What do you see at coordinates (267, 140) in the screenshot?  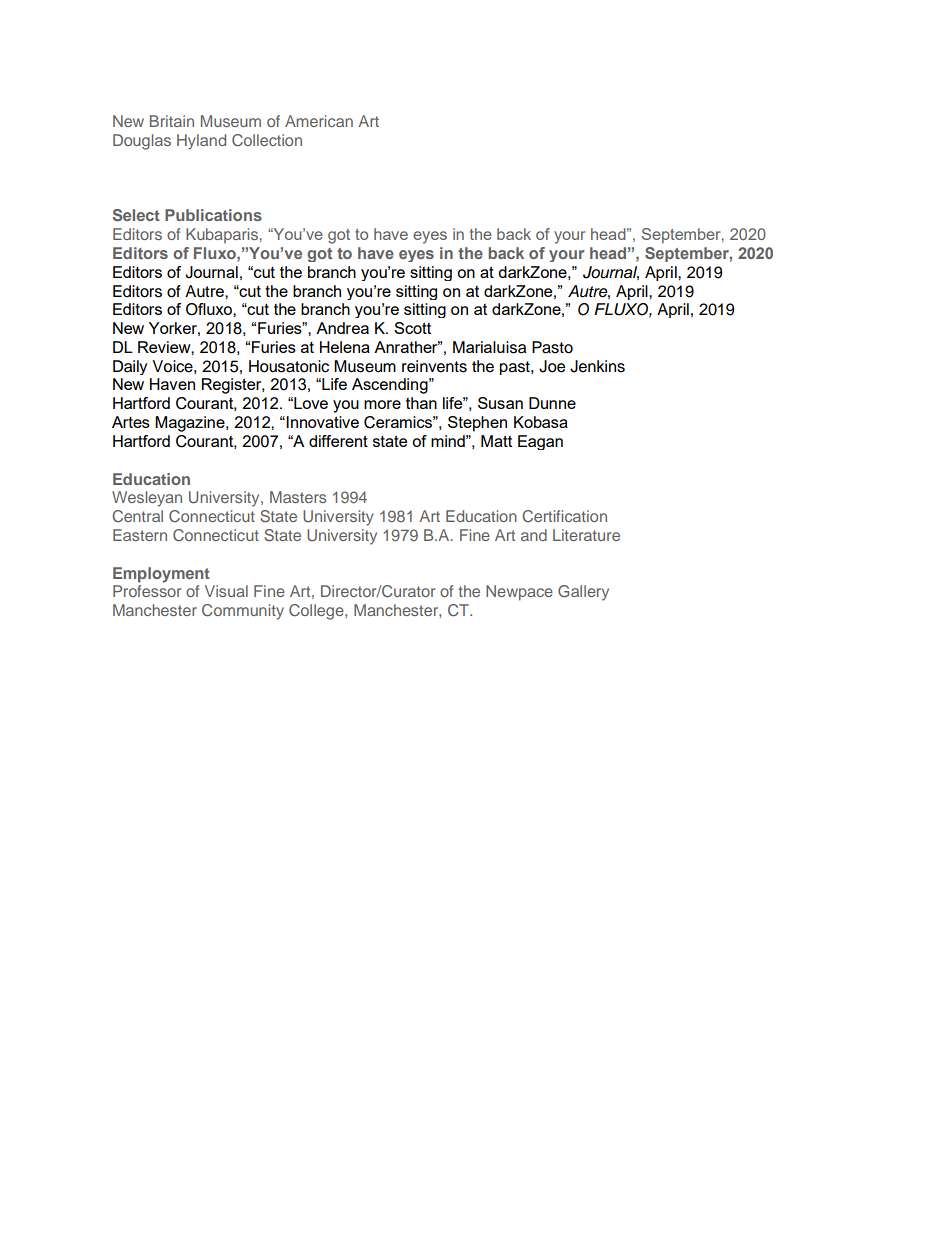 I see `Collection` at bounding box center [267, 140].
